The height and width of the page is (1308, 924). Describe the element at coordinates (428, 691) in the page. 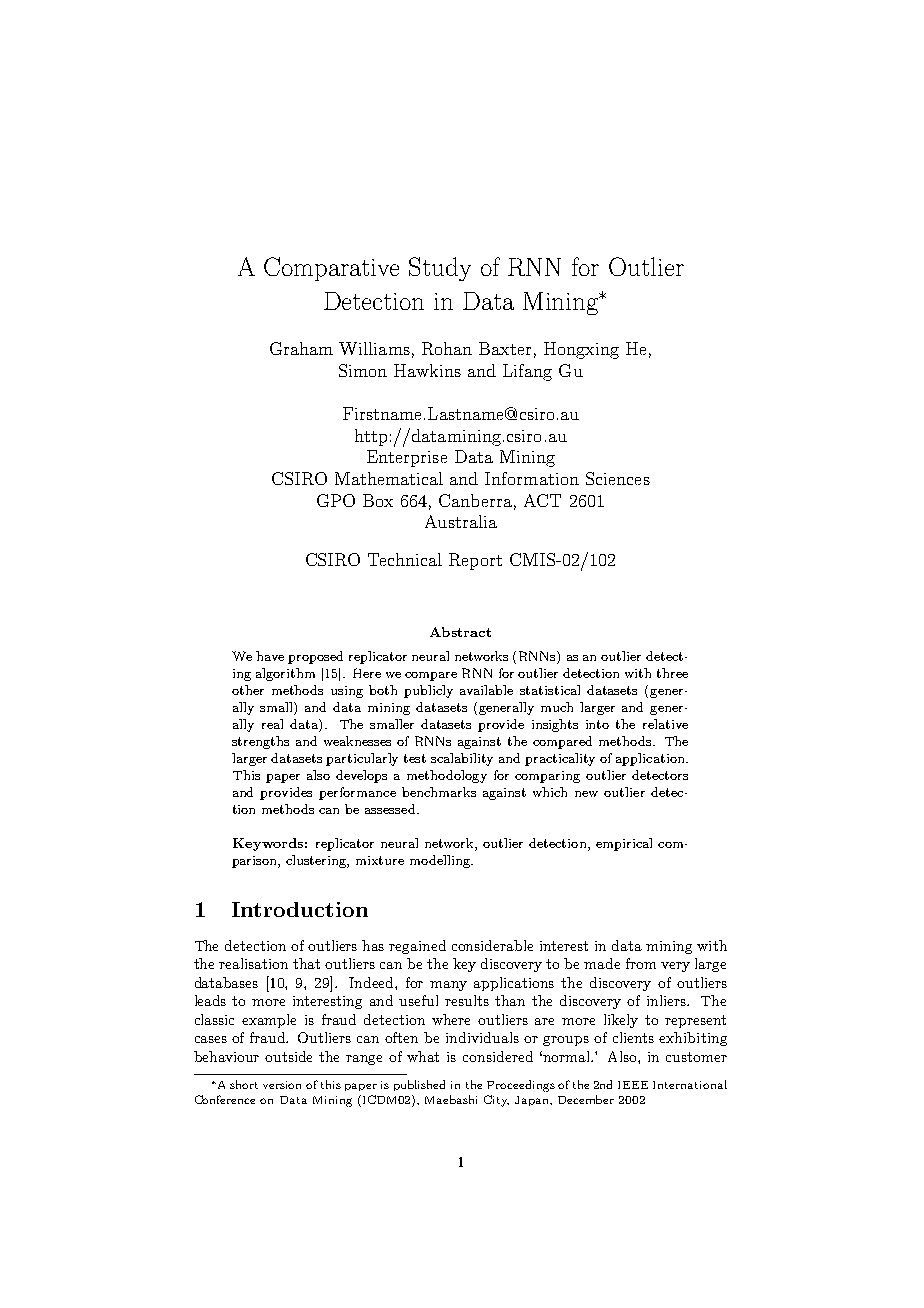

I see `publicly` at that location.
